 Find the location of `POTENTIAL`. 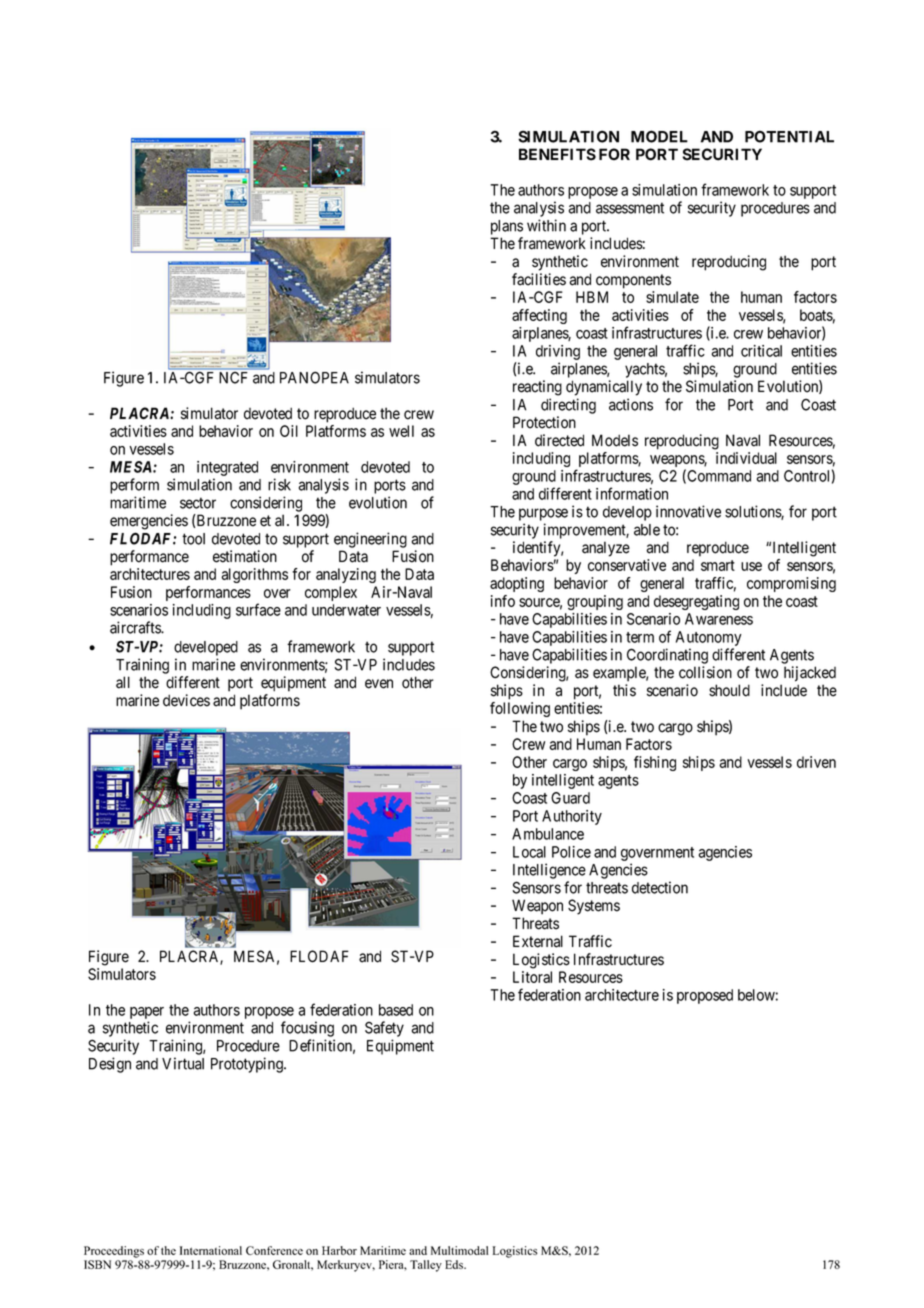

POTENTIAL is located at coordinates (789, 136).
